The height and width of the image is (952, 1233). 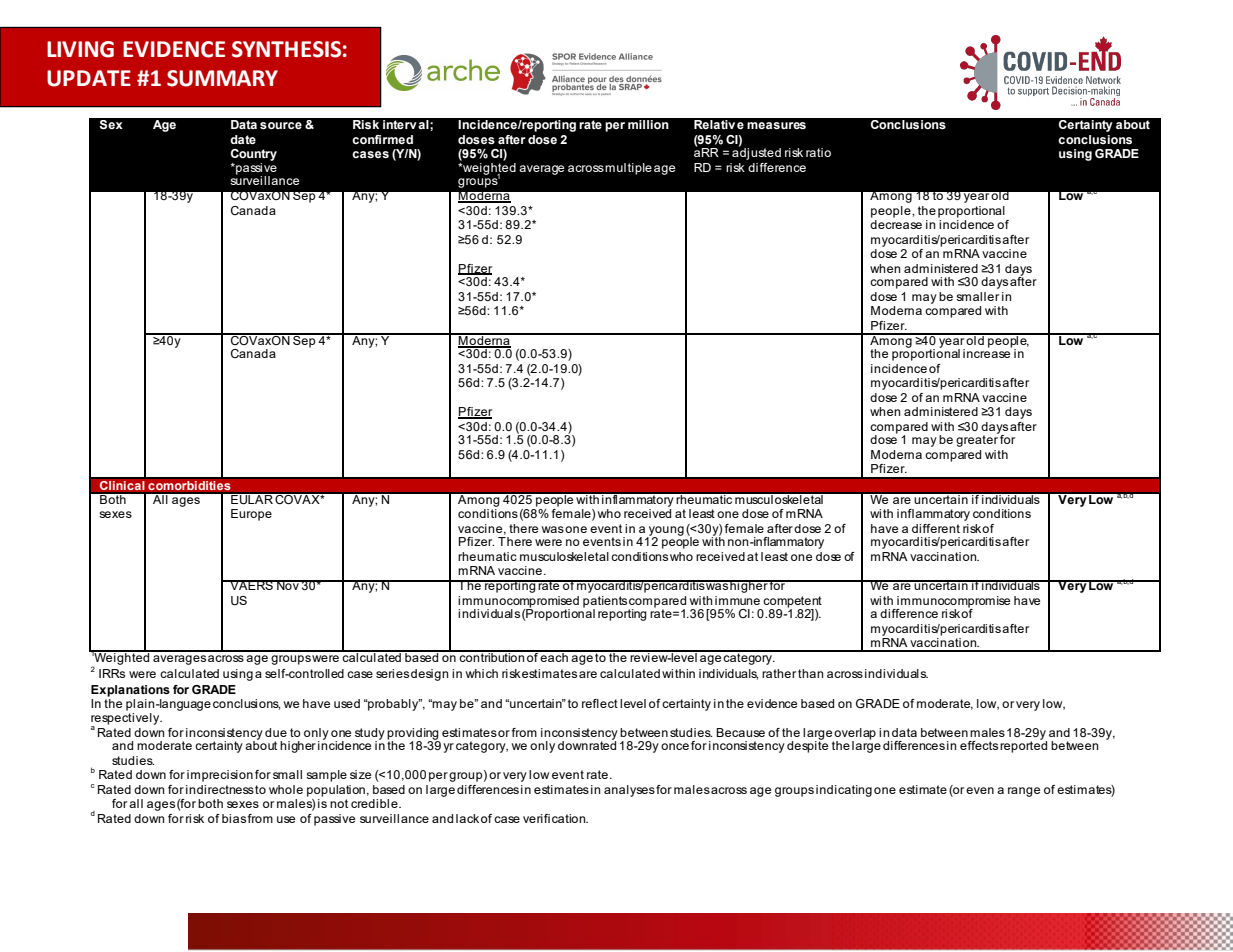 What do you see at coordinates (251, 585) in the image?
I see `VAERS` at bounding box center [251, 585].
